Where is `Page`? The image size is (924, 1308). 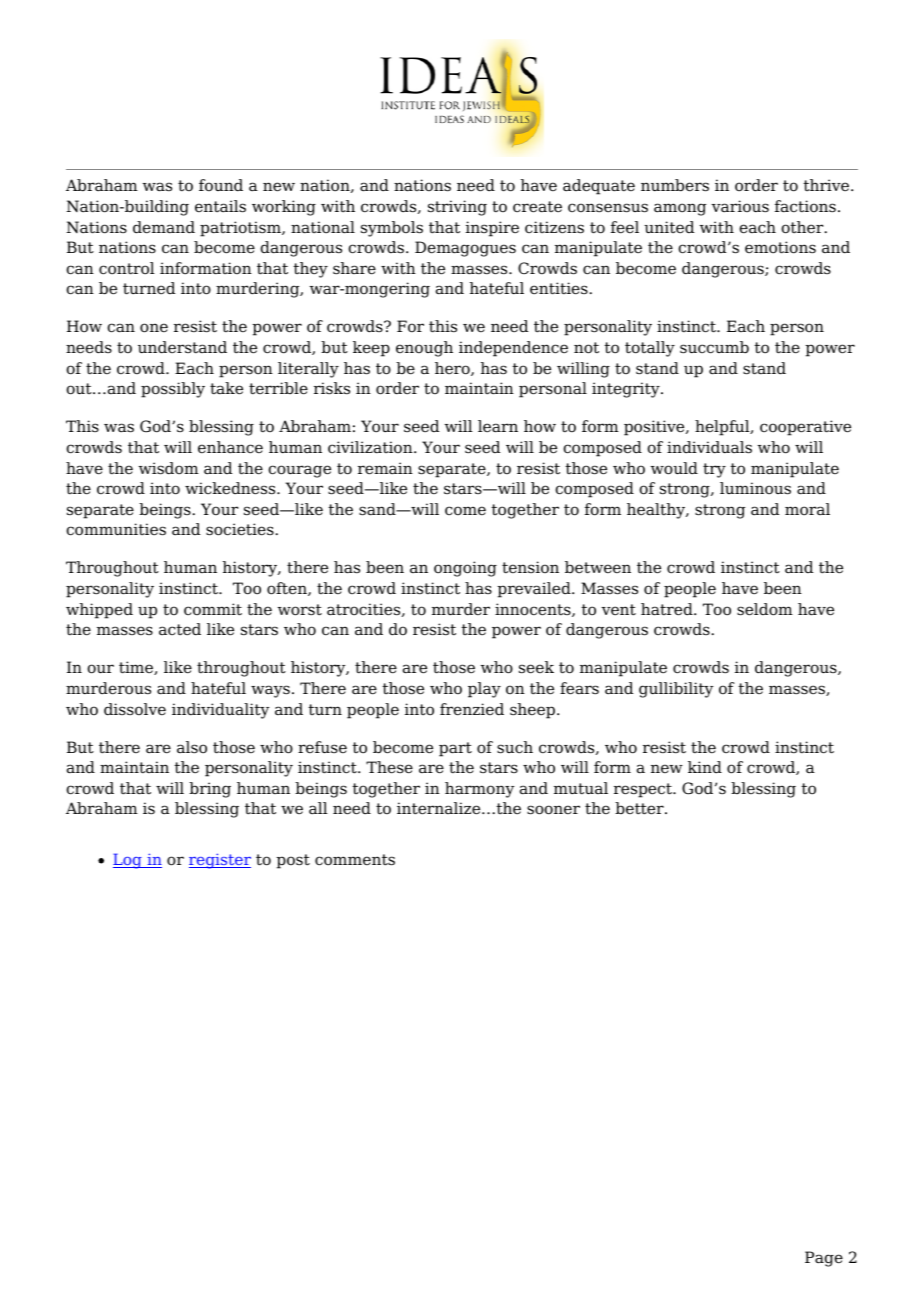 Page is located at coordinates (824, 1259).
